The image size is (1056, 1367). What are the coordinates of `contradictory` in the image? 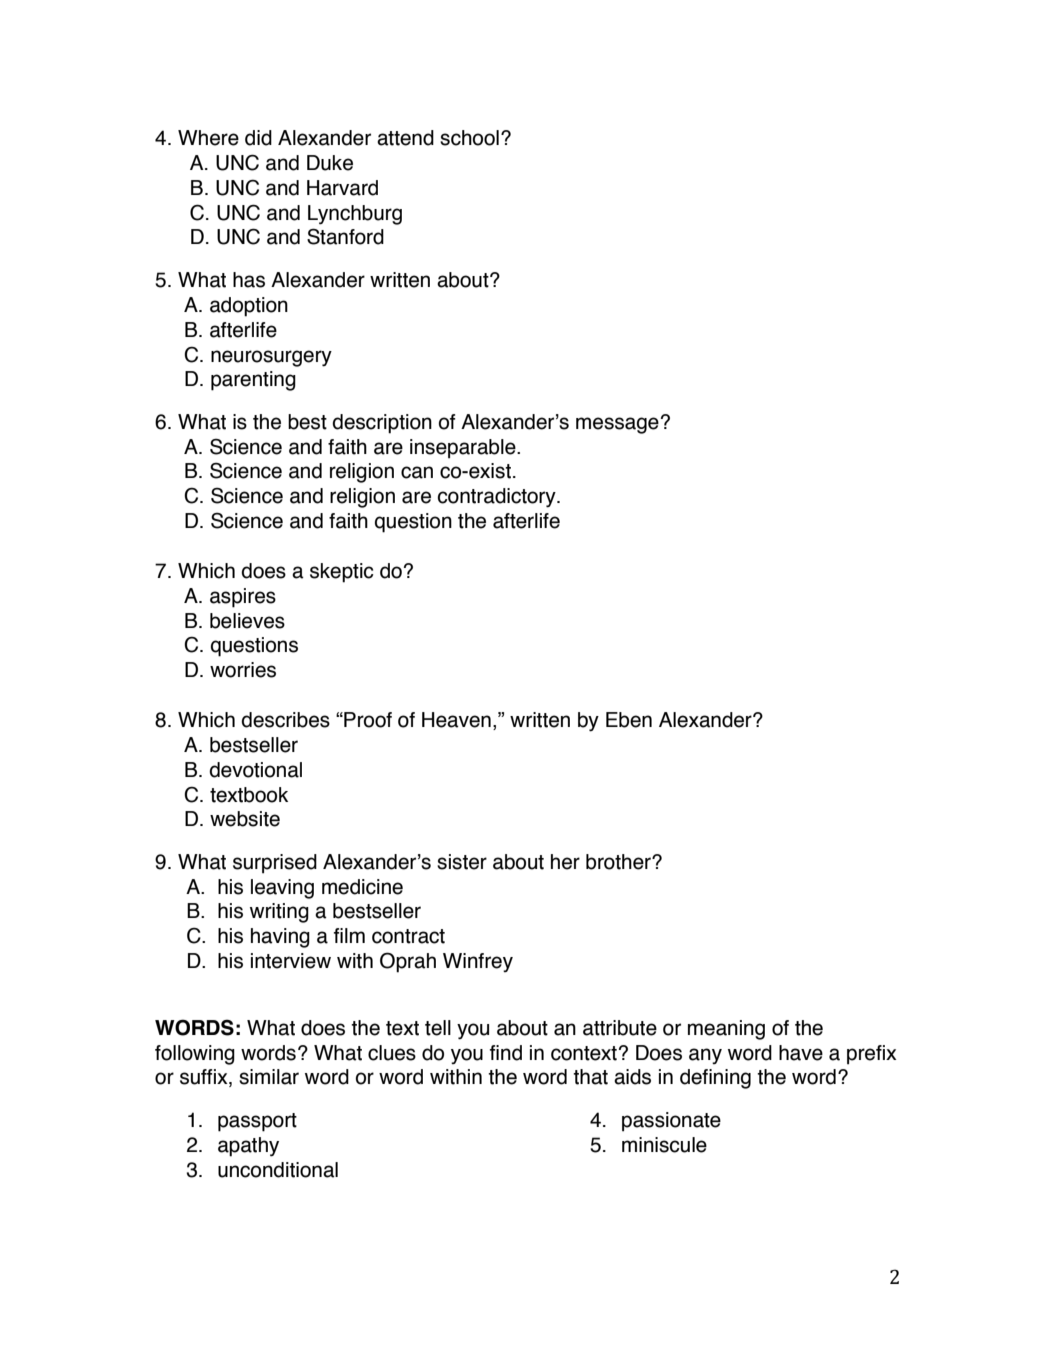 It's located at (498, 498).
